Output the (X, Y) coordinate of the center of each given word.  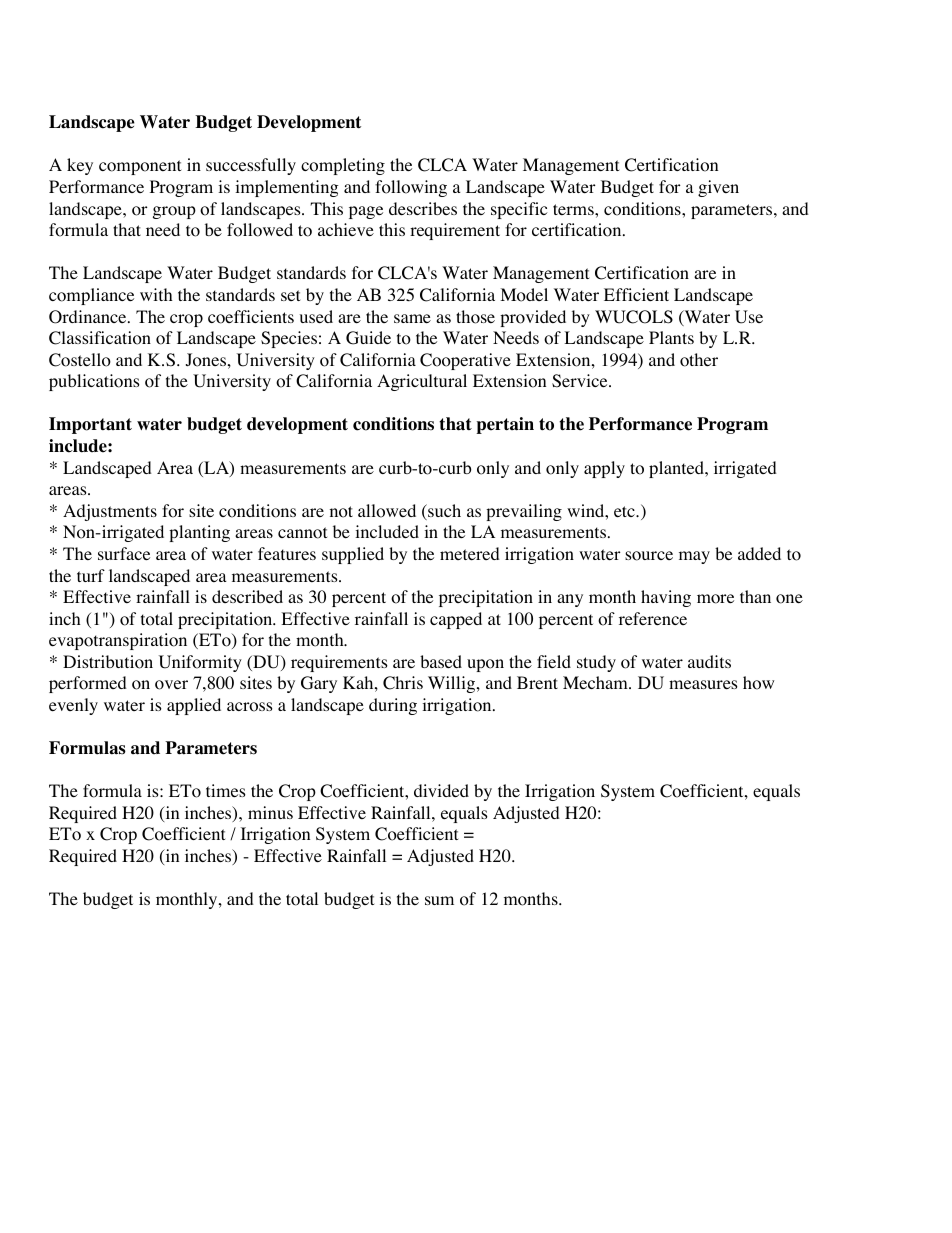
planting (199, 533)
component (140, 167)
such (443, 512)
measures (703, 684)
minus (270, 812)
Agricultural (422, 382)
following (411, 188)
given (718, 188)
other (699, 360)
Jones (206, 360)
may (694, 557)
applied (194, 706)
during (393, 706)
